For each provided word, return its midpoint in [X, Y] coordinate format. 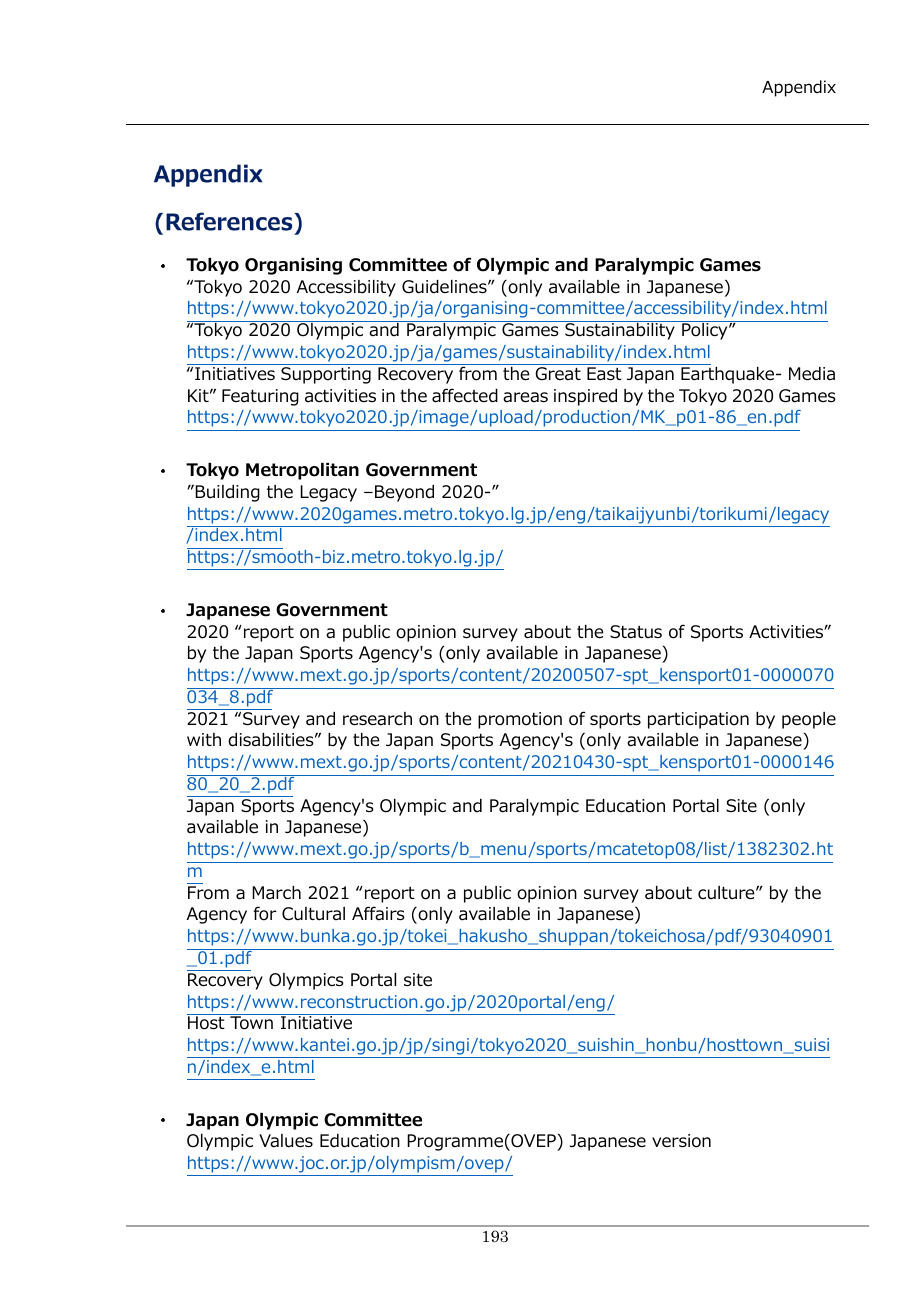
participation [698, 720]
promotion [520, 720]
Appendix [799, 88]
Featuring [260, 397]
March [276, 893]
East [604, 374]
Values [286, 1141]
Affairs [378, 913]
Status [636, 632]
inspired [585, 397]
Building [226, 493]
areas [525, 397]
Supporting [326, 375]
